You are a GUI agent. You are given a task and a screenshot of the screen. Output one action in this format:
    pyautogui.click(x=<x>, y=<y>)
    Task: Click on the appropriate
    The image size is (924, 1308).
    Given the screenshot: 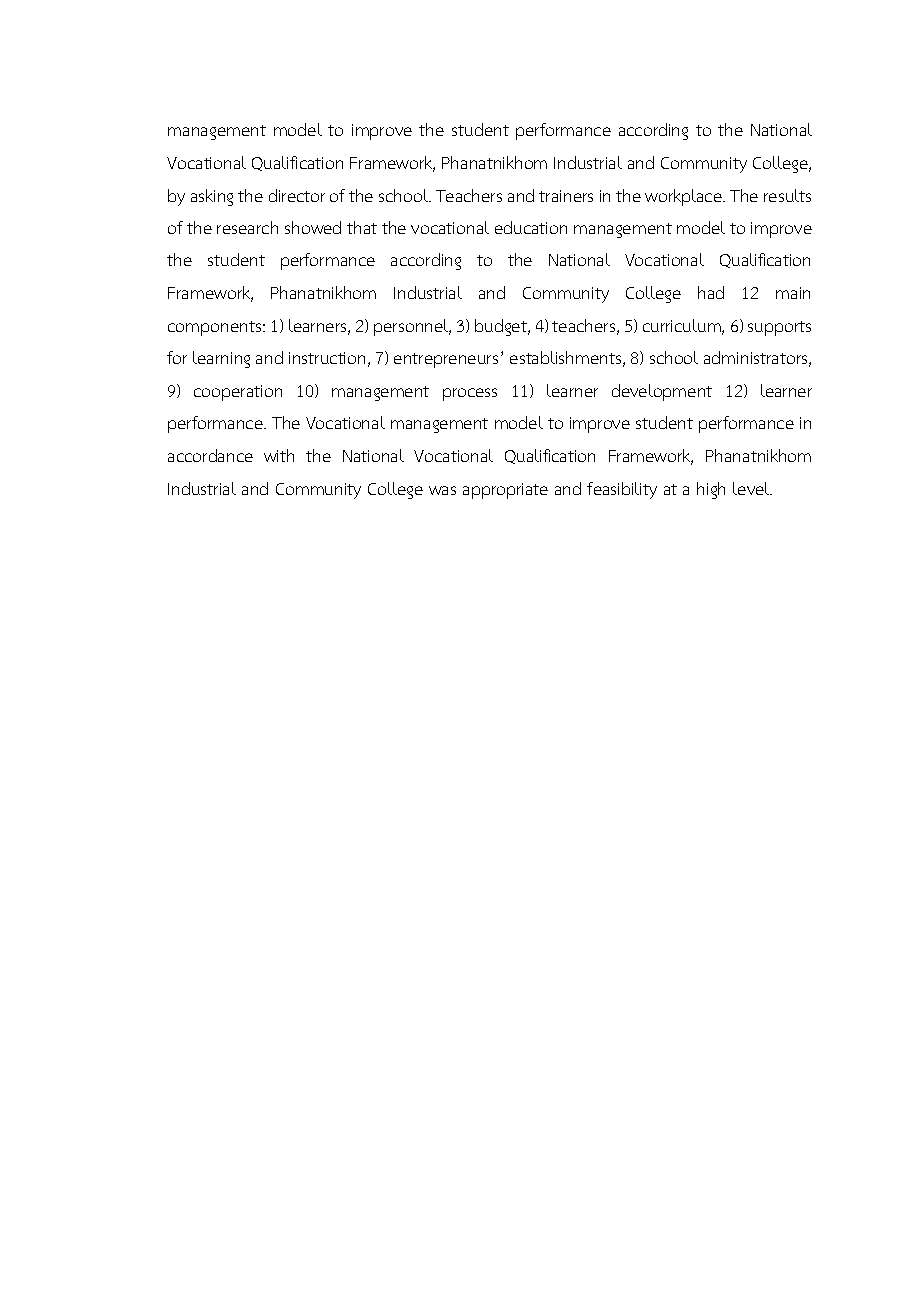 What is the action you would take?
    pyautogui.click(x=505, y=491)
